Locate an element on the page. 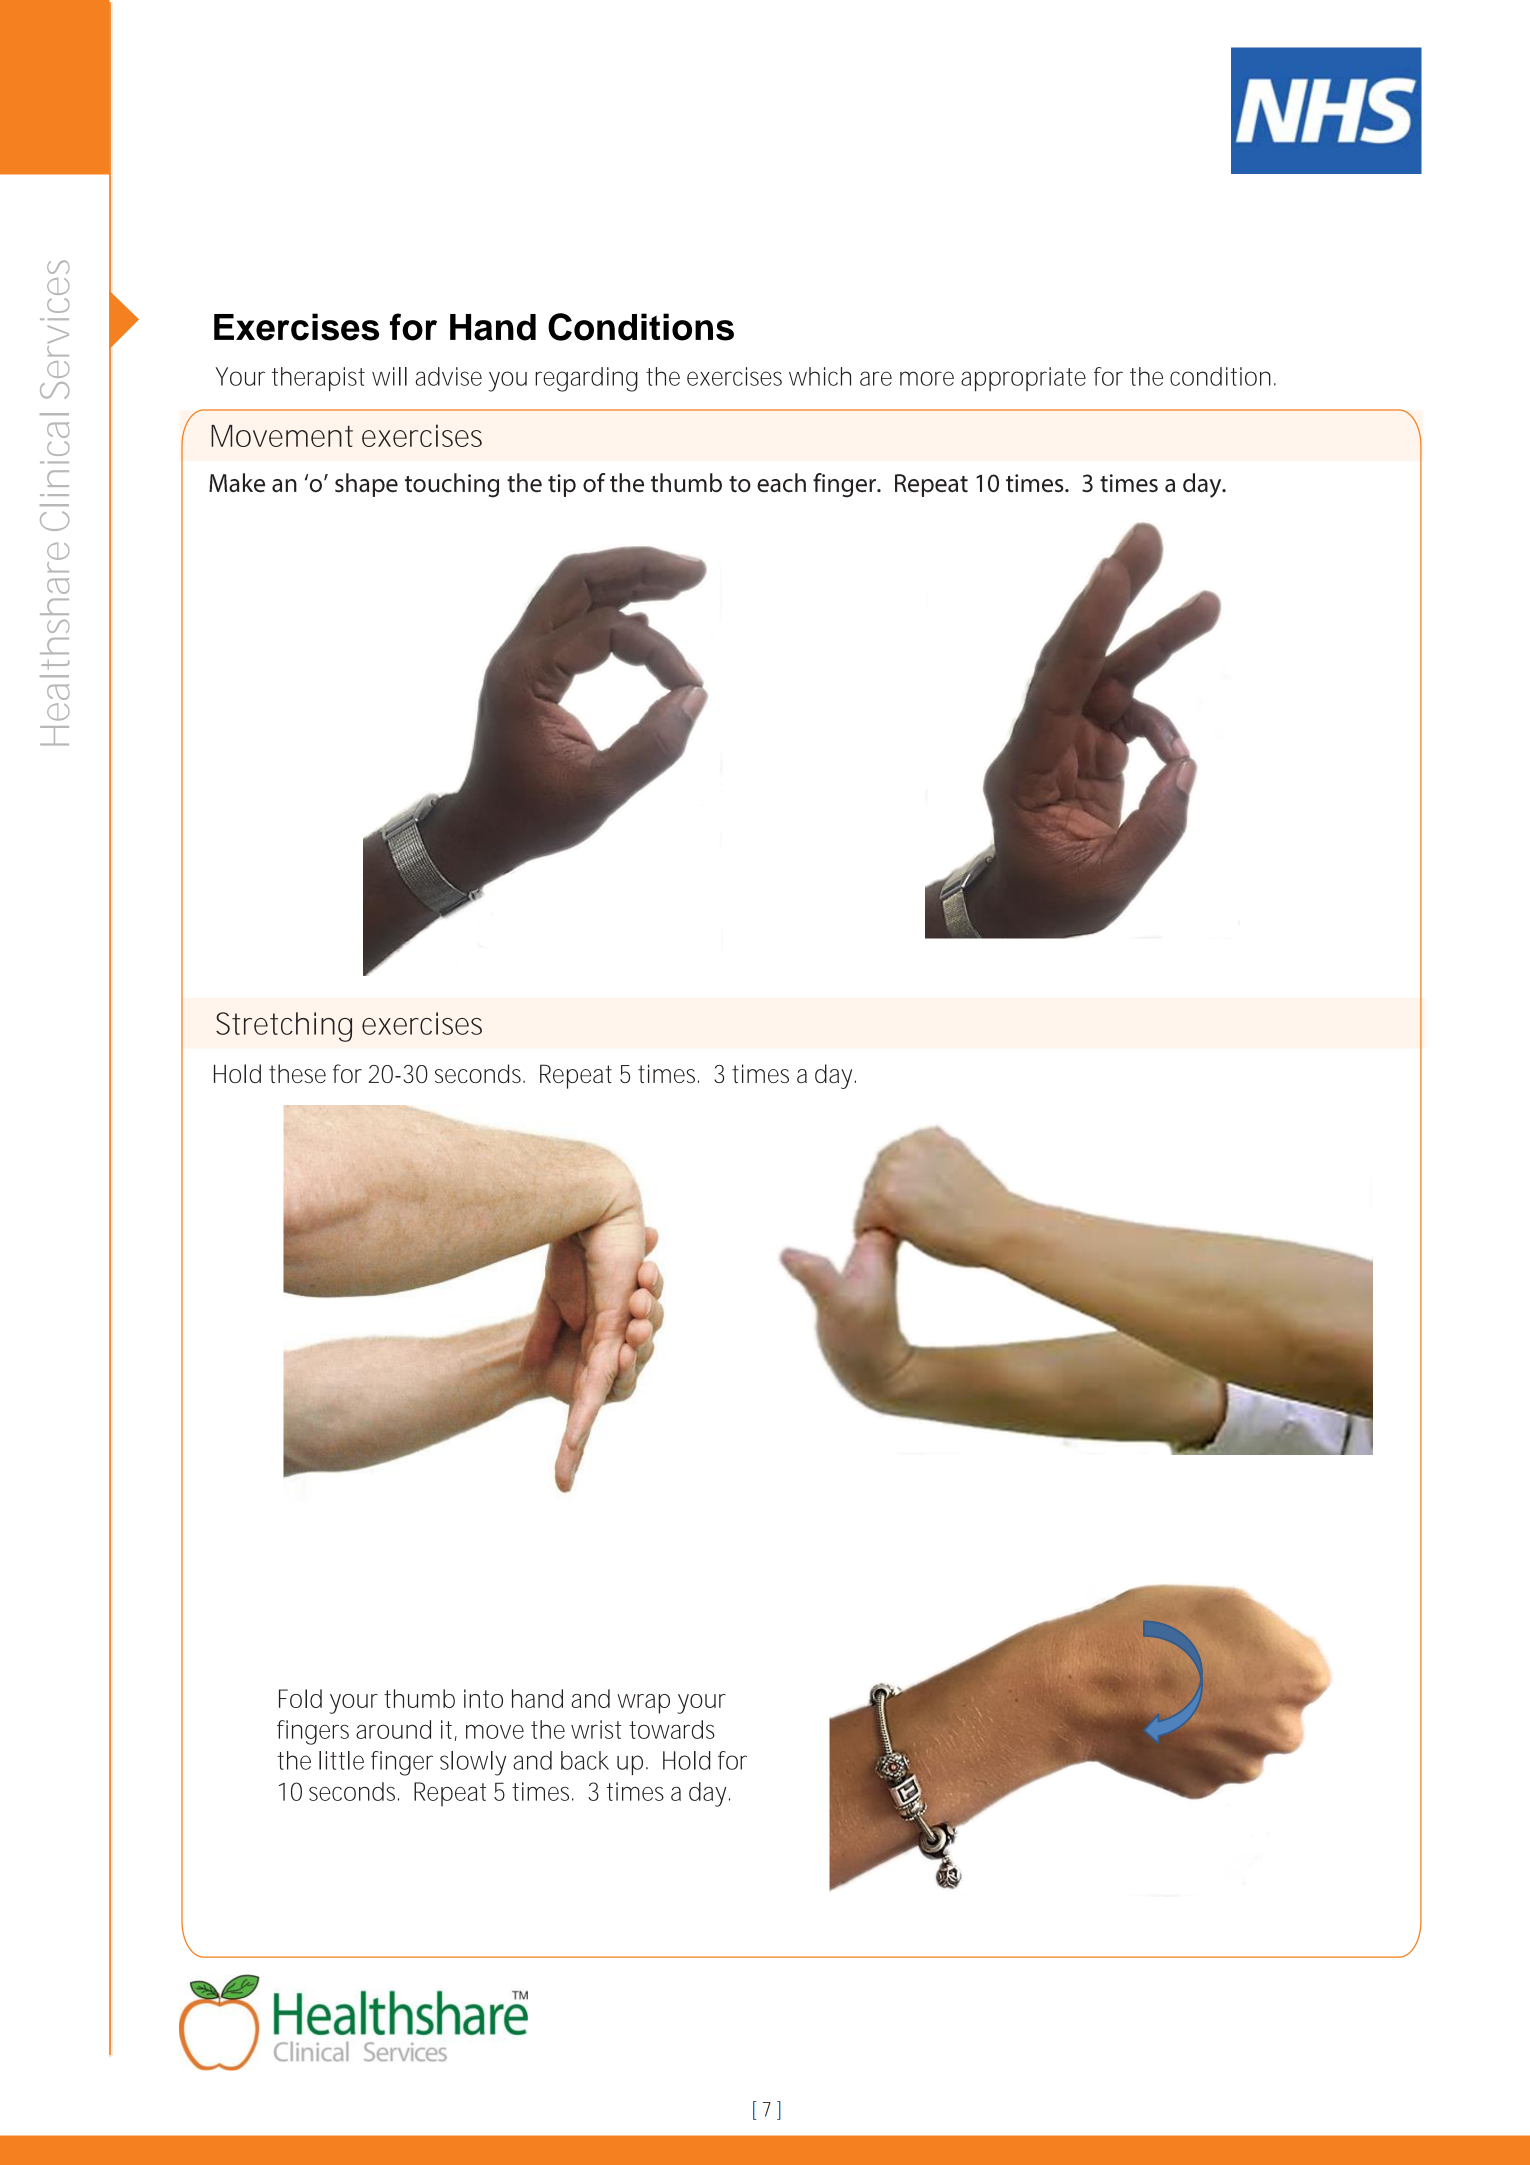  regarding is located at coordinates (586, 379).
